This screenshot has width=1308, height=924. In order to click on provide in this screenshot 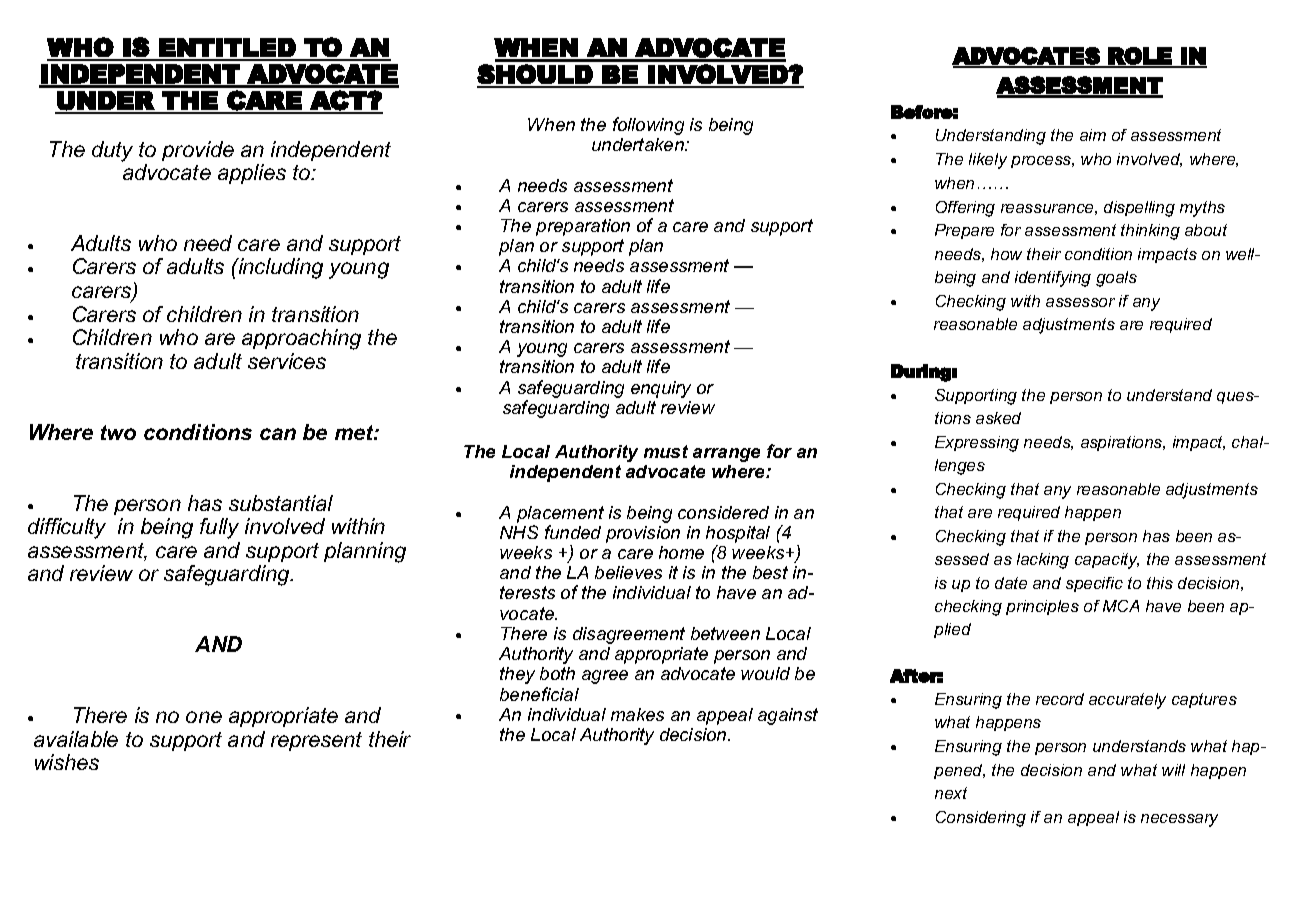, I will do `click(198, 151)`.
